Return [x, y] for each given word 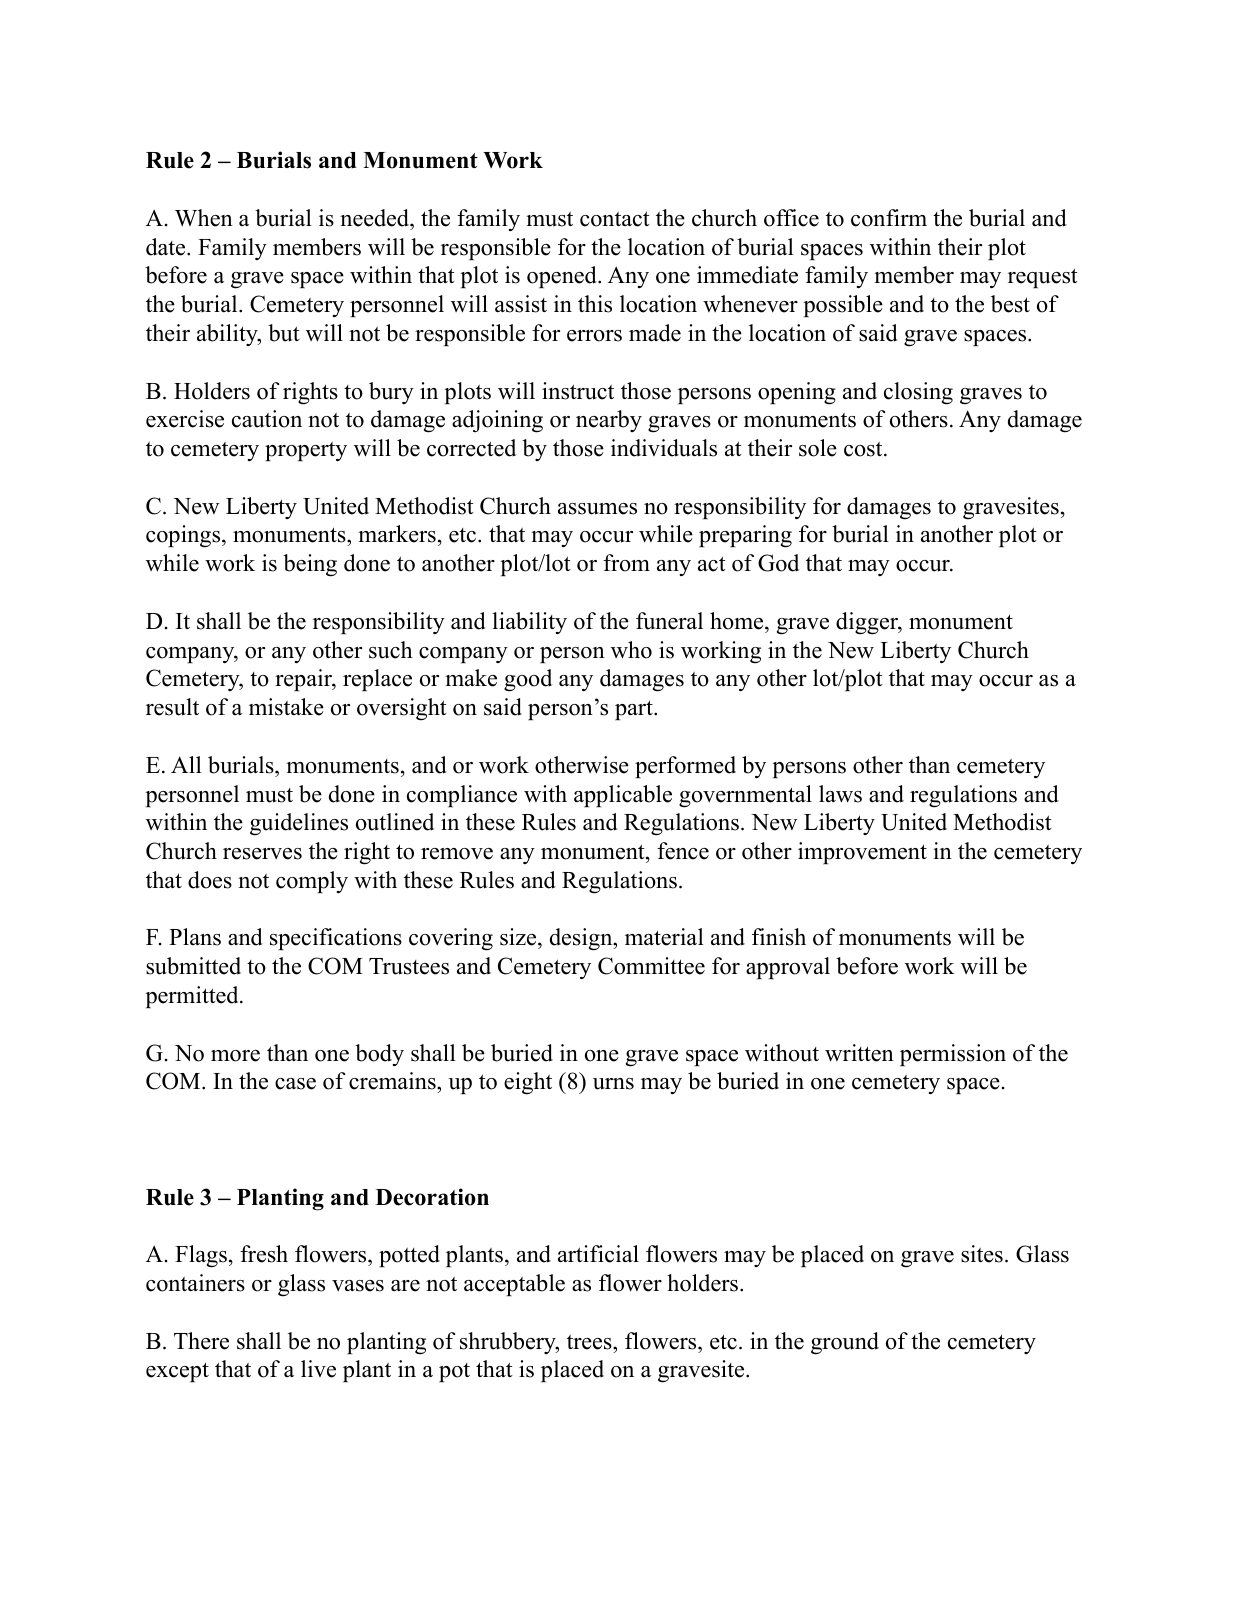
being [310, 565]
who [631, 650]
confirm [889, 218]
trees [590, 1342]
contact [615, 219]
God [778, 563]
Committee [651, 966]
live [318, 1369]
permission [953, 1055]
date [167, 247]
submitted [193, 966]
